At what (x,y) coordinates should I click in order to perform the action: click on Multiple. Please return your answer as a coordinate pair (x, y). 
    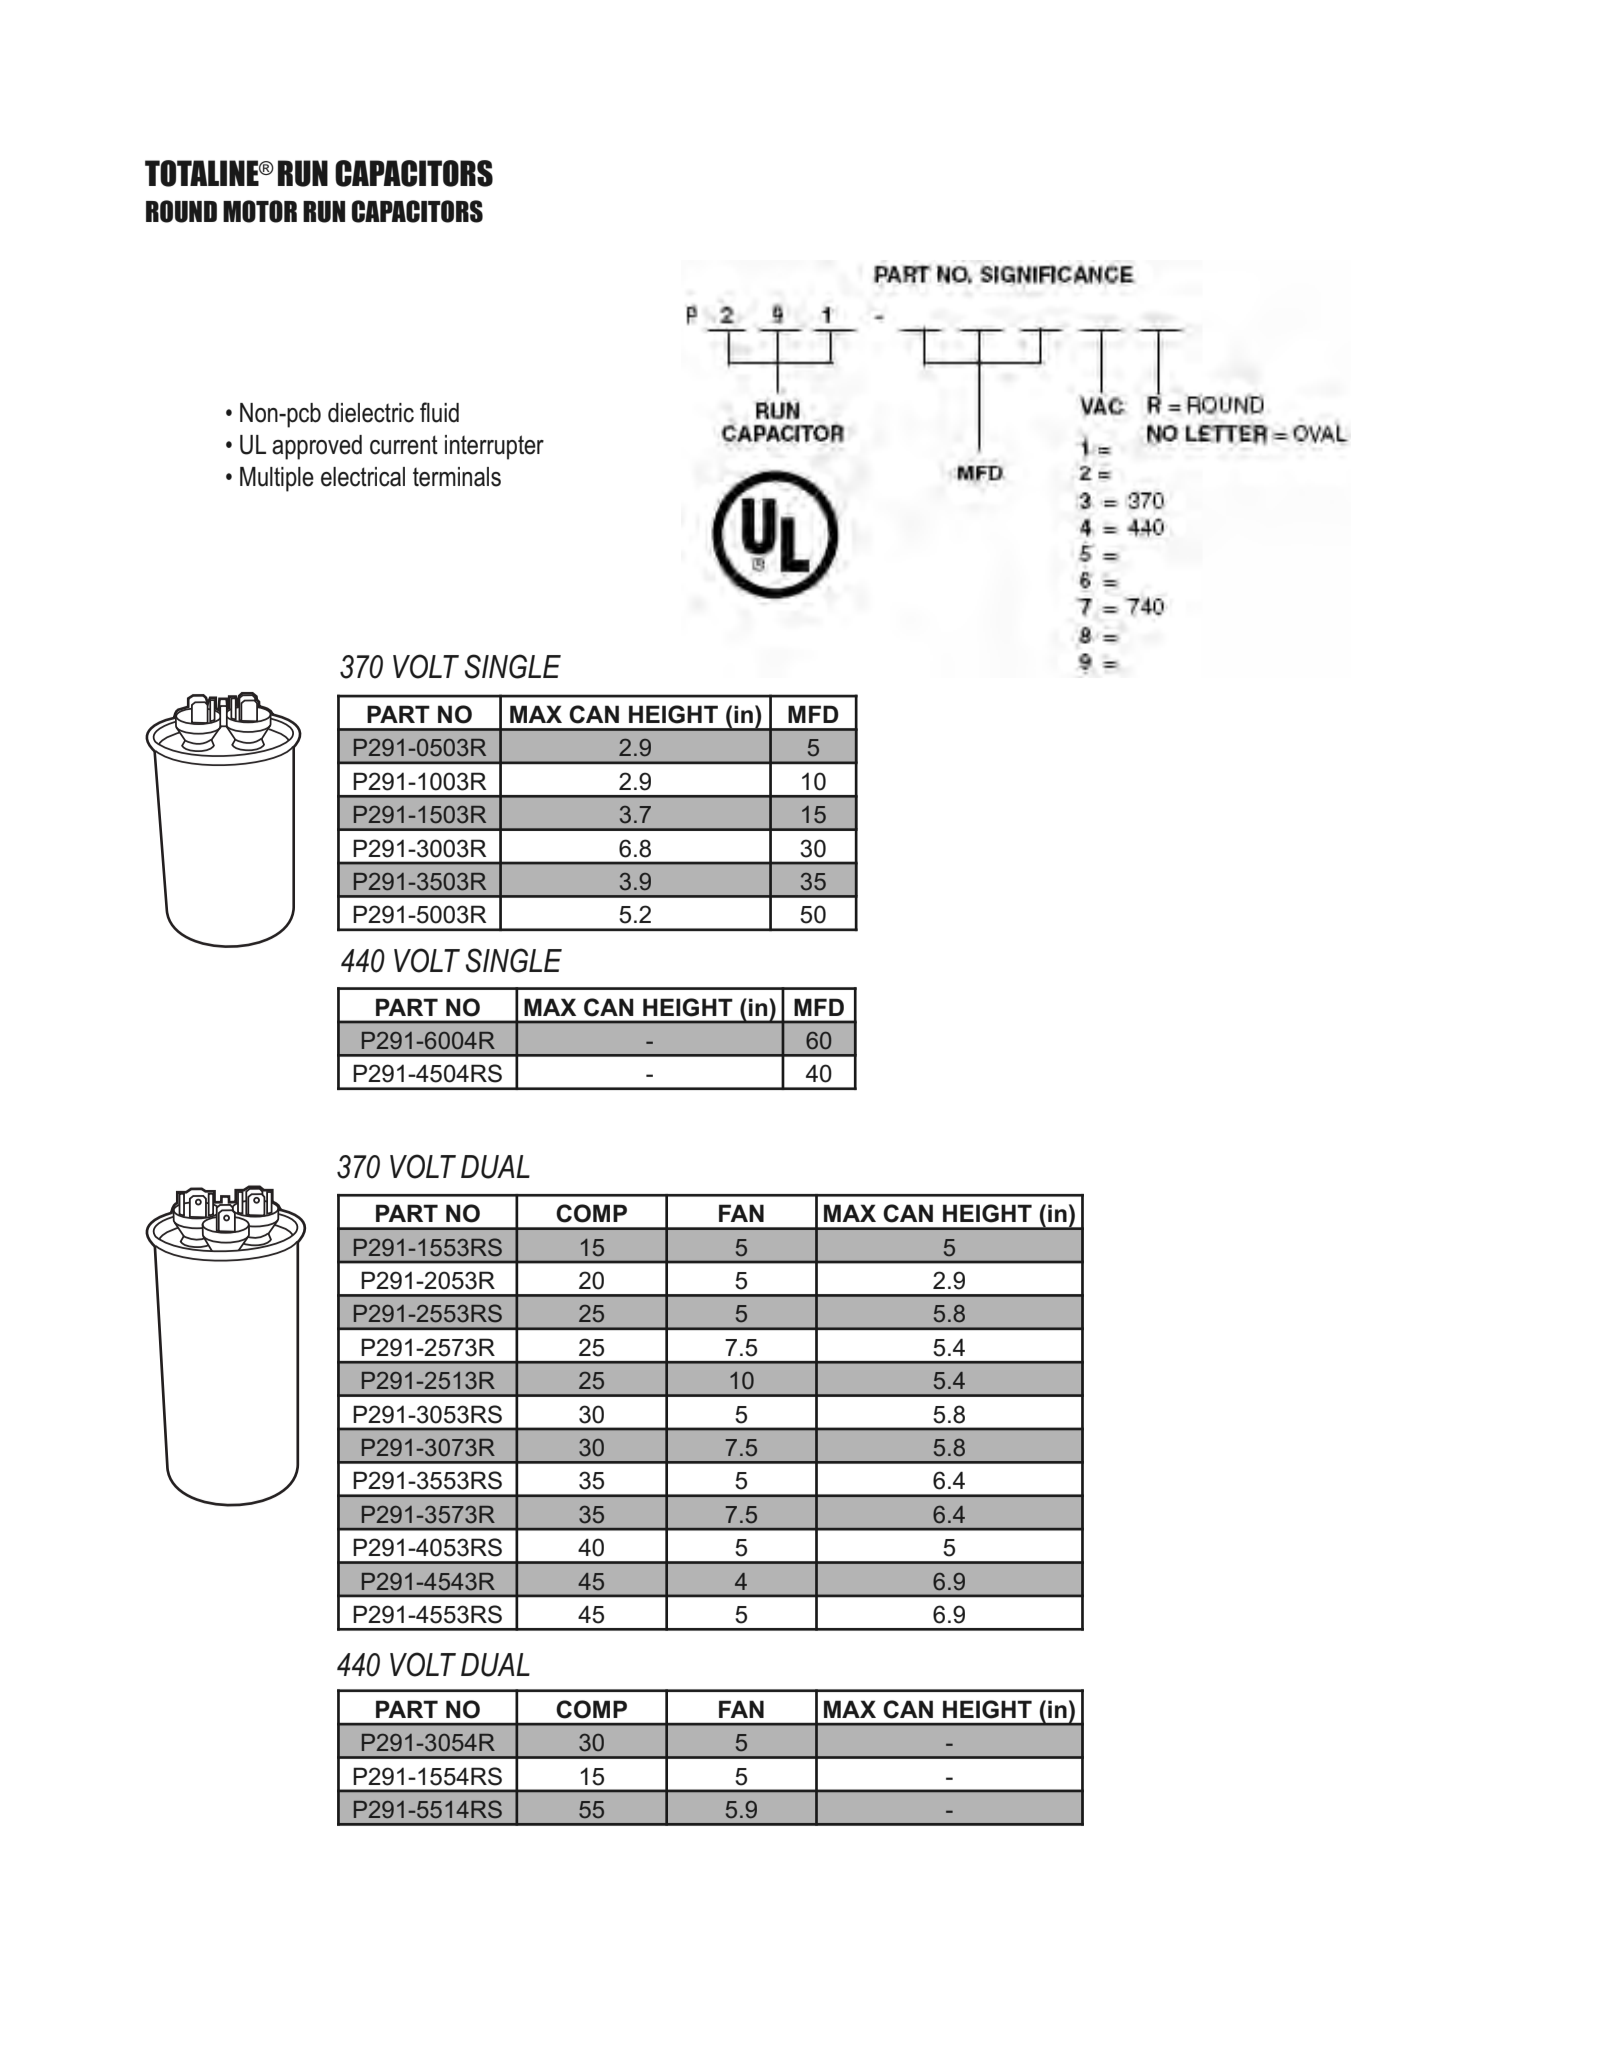
    Looking at the image, I should click on (277, 479).
